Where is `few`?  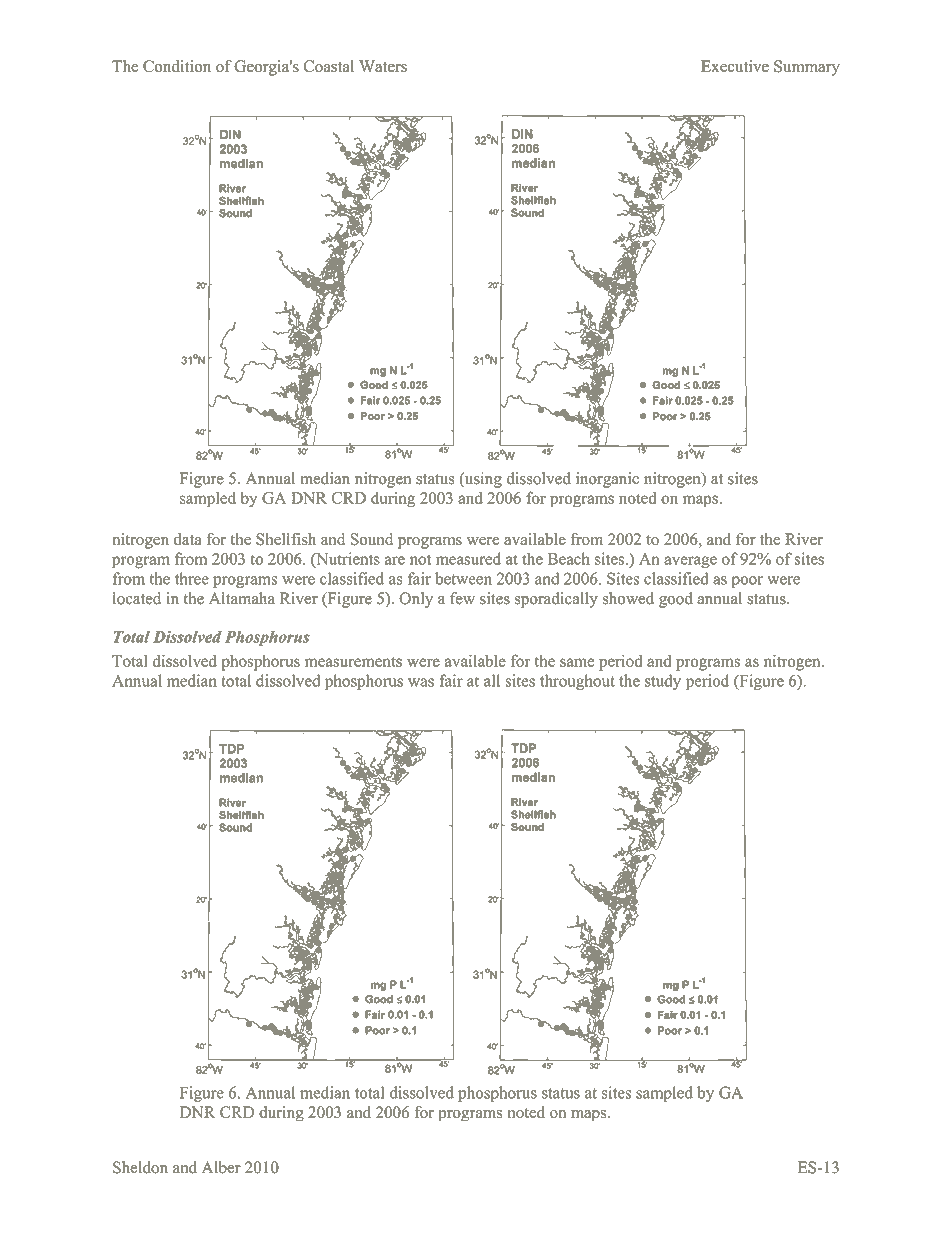 few is located at coordinates (462, 598).
